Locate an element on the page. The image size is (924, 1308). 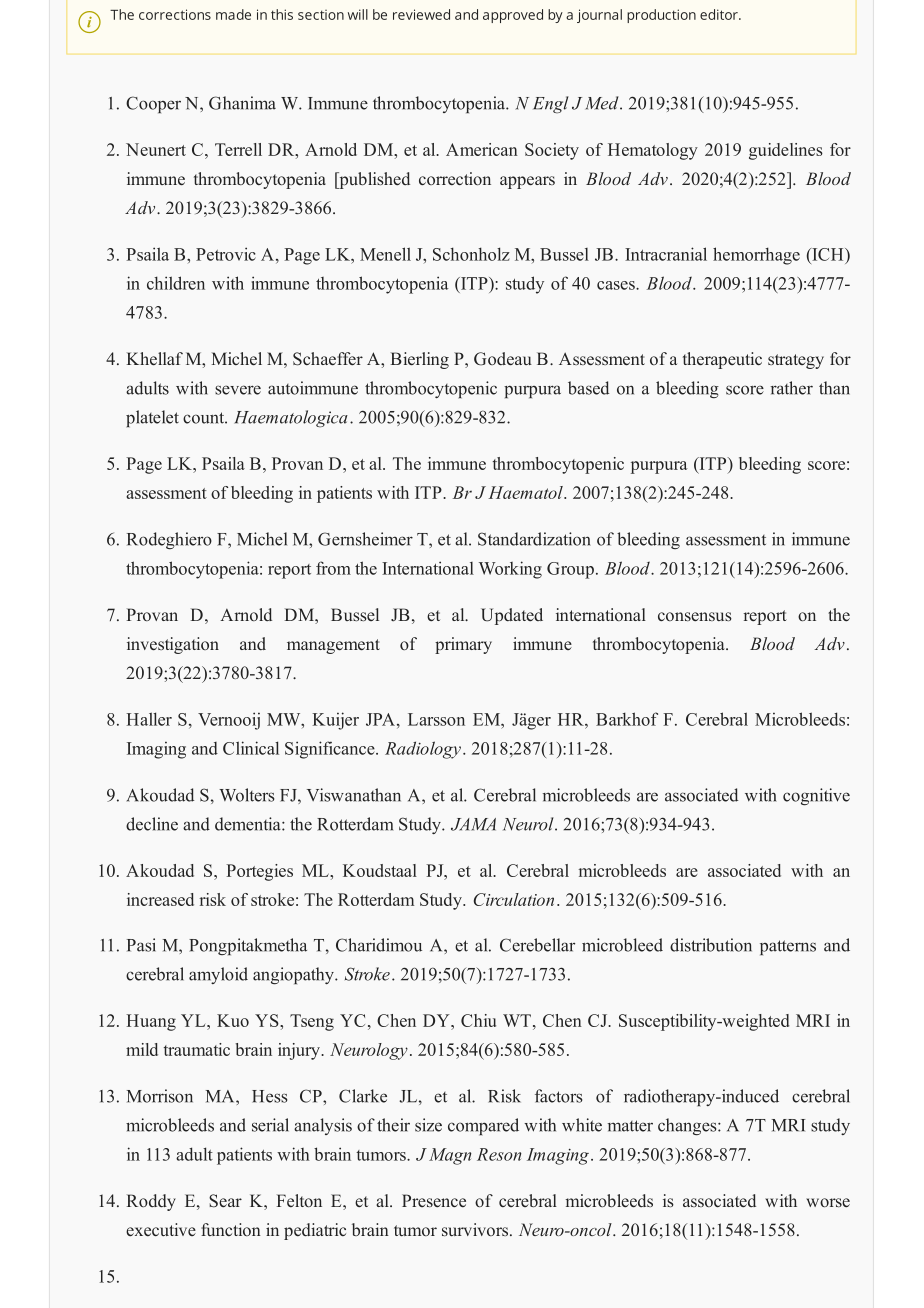
consensus is located at coordinates (695, 616).
